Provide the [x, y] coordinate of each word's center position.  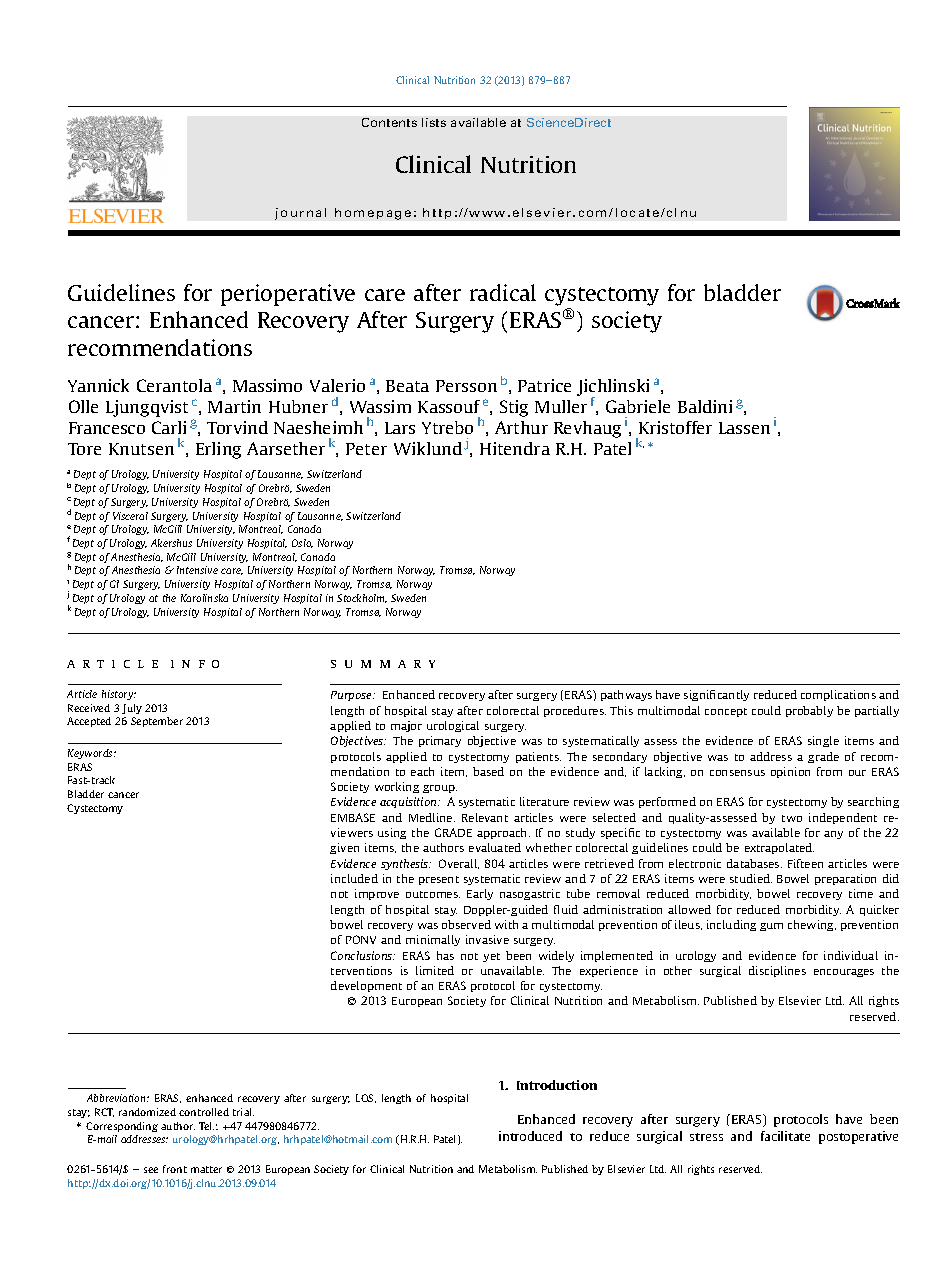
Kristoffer [675, 427]
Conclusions [363, 955]
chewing [812, 925]
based [488, 771]
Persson [466, 386]
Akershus [171, 543]
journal [300, 214]
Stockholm [362, 598]
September [157, 722]
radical [503, 292]
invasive [487, 939]
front [175, 1169]
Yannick [98, 385]
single [823, 741]
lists [434, 122]
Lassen [744, 428]
